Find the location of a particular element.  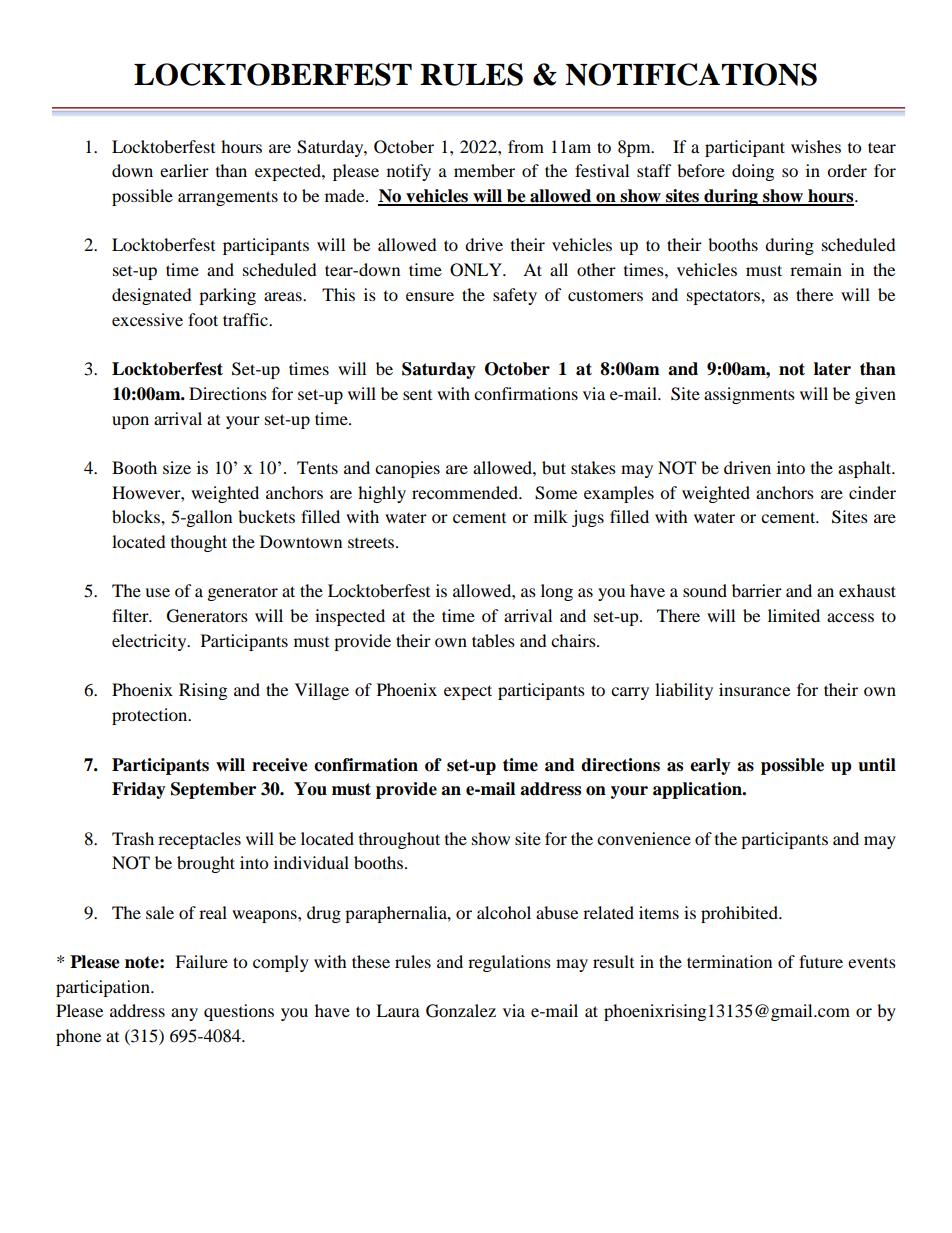

milk is located at coordinates (551, 516).
